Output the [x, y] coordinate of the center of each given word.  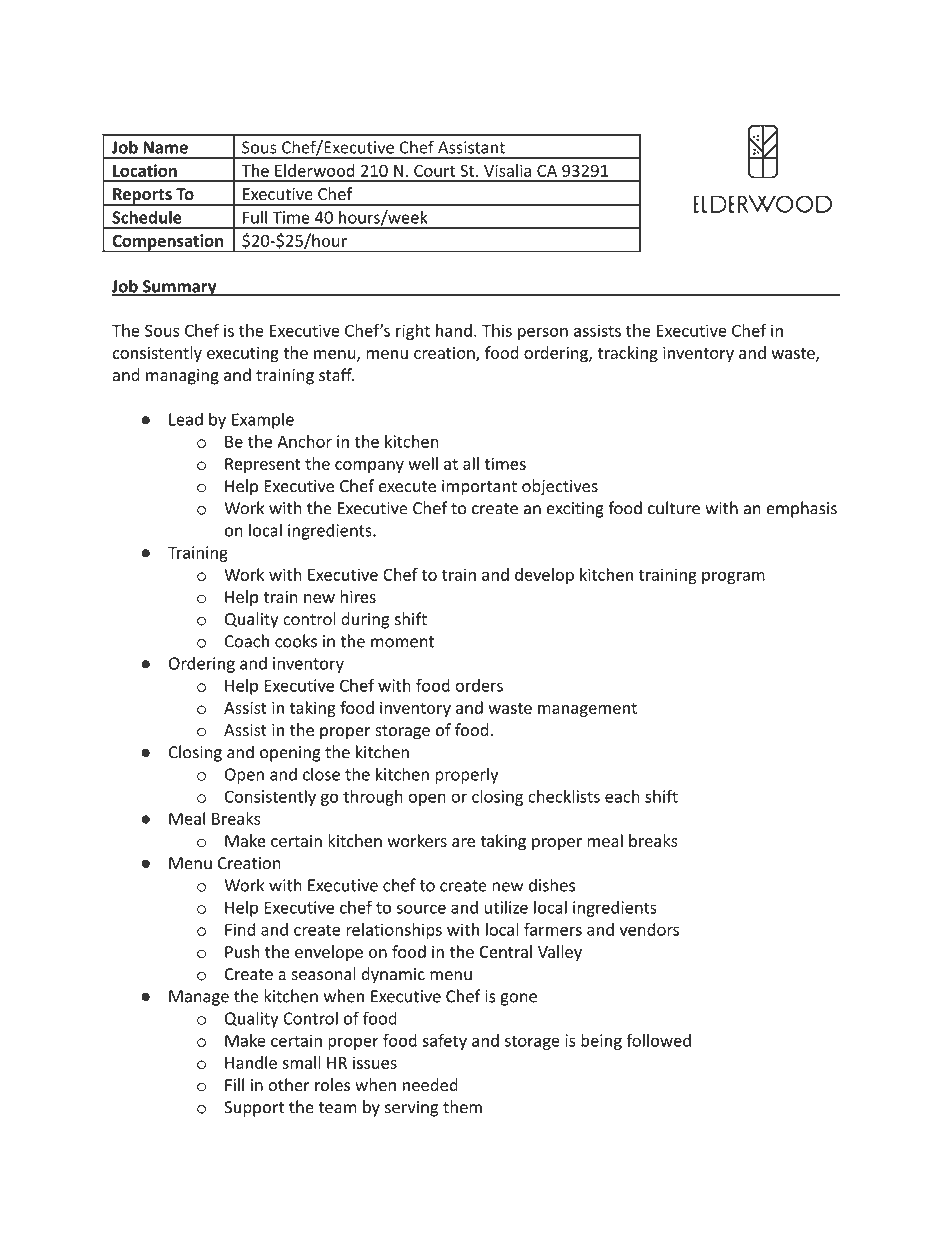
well [423, 463]
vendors [649, 929]
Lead [186, 419]
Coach [247, 641]
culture [674, 508]
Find [240, 929]
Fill [234, 1084]
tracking [627, 354]
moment [402, 642]
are [463, 842]
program [733, 578]
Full [255, 217]
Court [435, 170]
